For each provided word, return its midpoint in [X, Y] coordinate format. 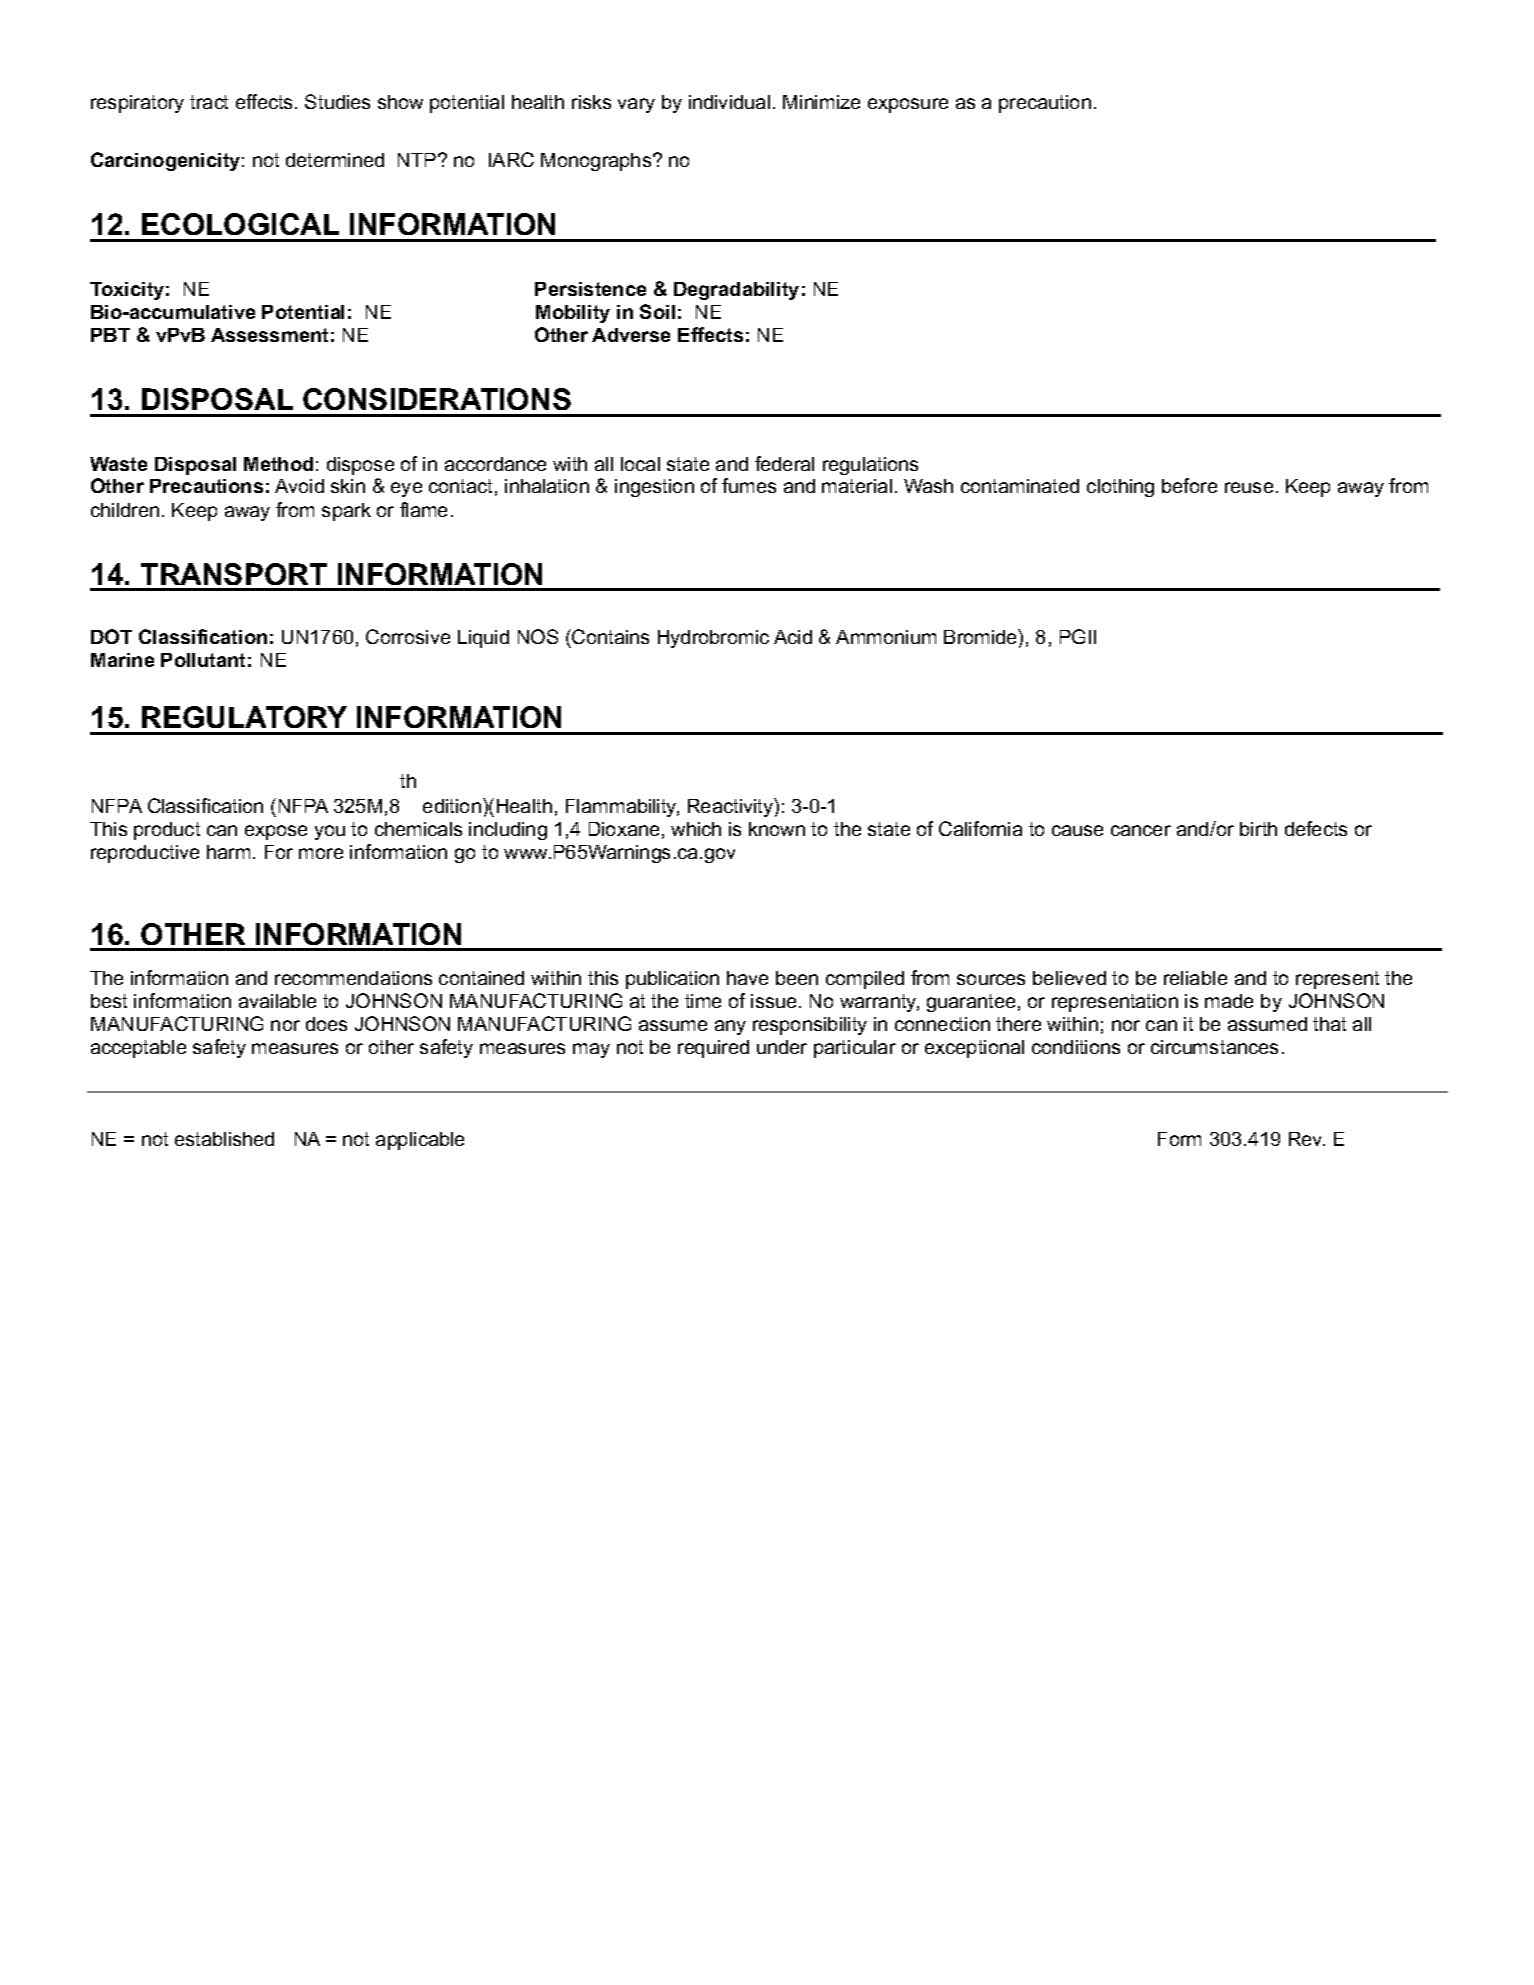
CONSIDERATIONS [437, 399]
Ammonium [886, 637]
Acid [793, 637]
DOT [111, 636]
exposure [908, 105]
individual [729, 102]
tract [209, 102]
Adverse [631, 335]
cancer [1141, 830]
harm [228, 852]
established [224, 1139]
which [696, 829]
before [1189, 485]
